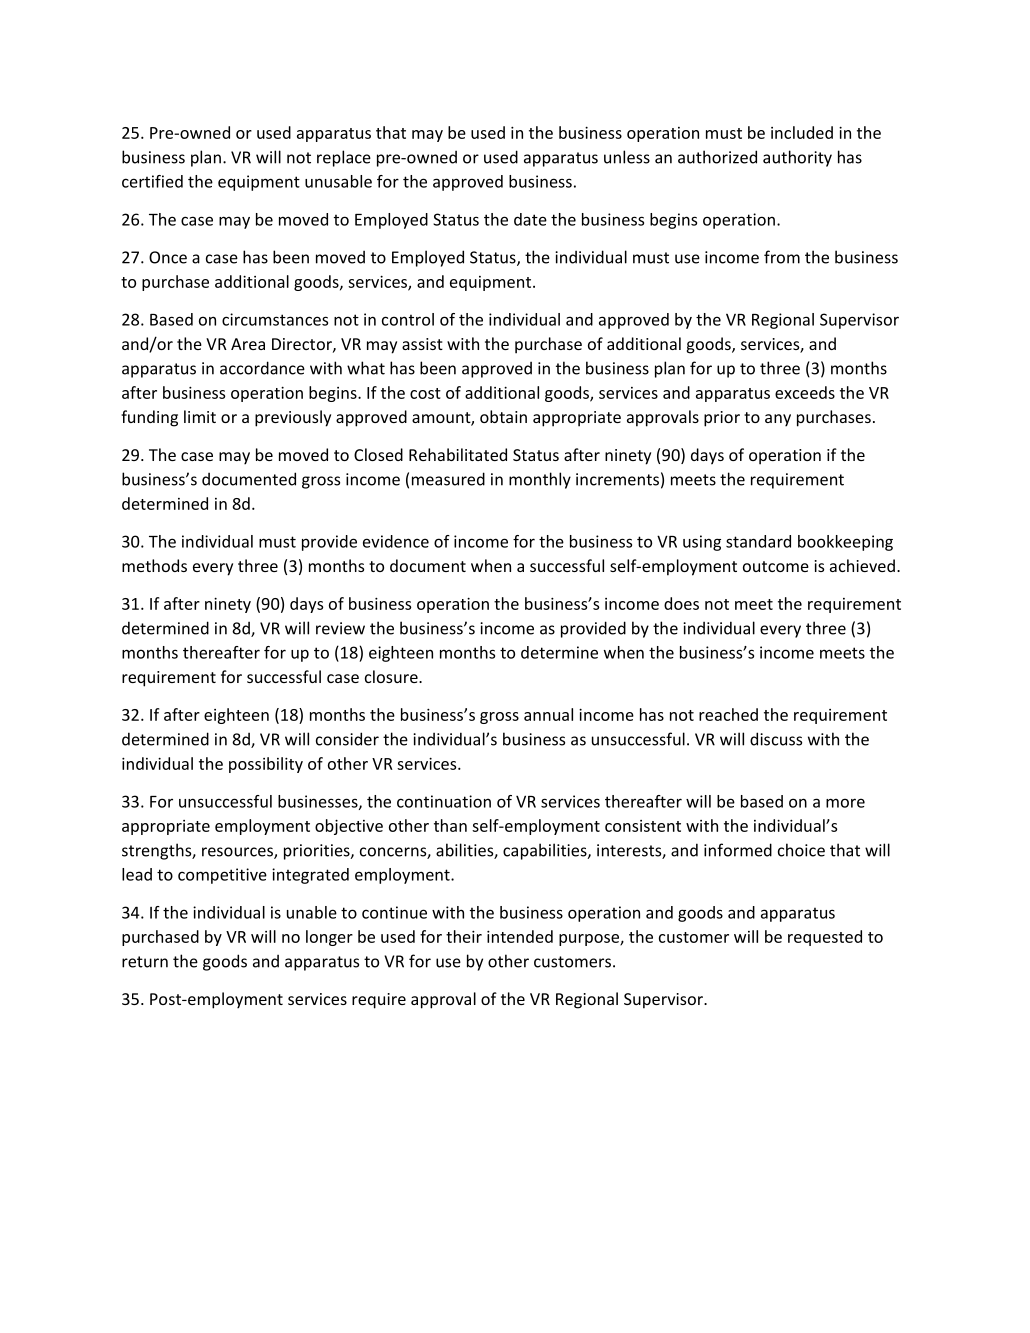  Describe the element at coordinates (520, 936) in the page. I see `intended` at that location.
